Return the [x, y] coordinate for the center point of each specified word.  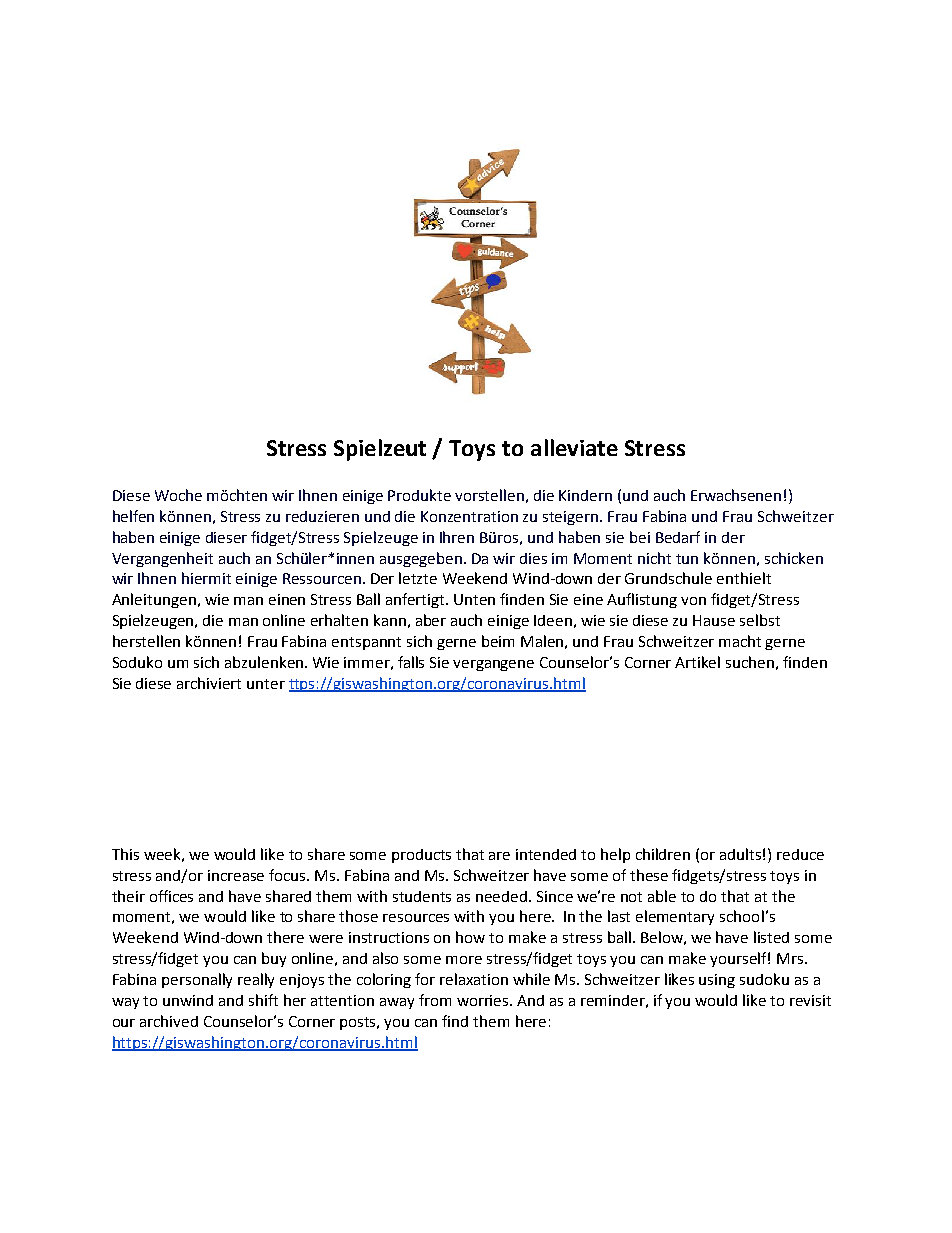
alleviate [574, 447]
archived [169, 1021]
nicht [654, 558]
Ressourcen [322, 578]
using [717, 981]
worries [484, 1000]
